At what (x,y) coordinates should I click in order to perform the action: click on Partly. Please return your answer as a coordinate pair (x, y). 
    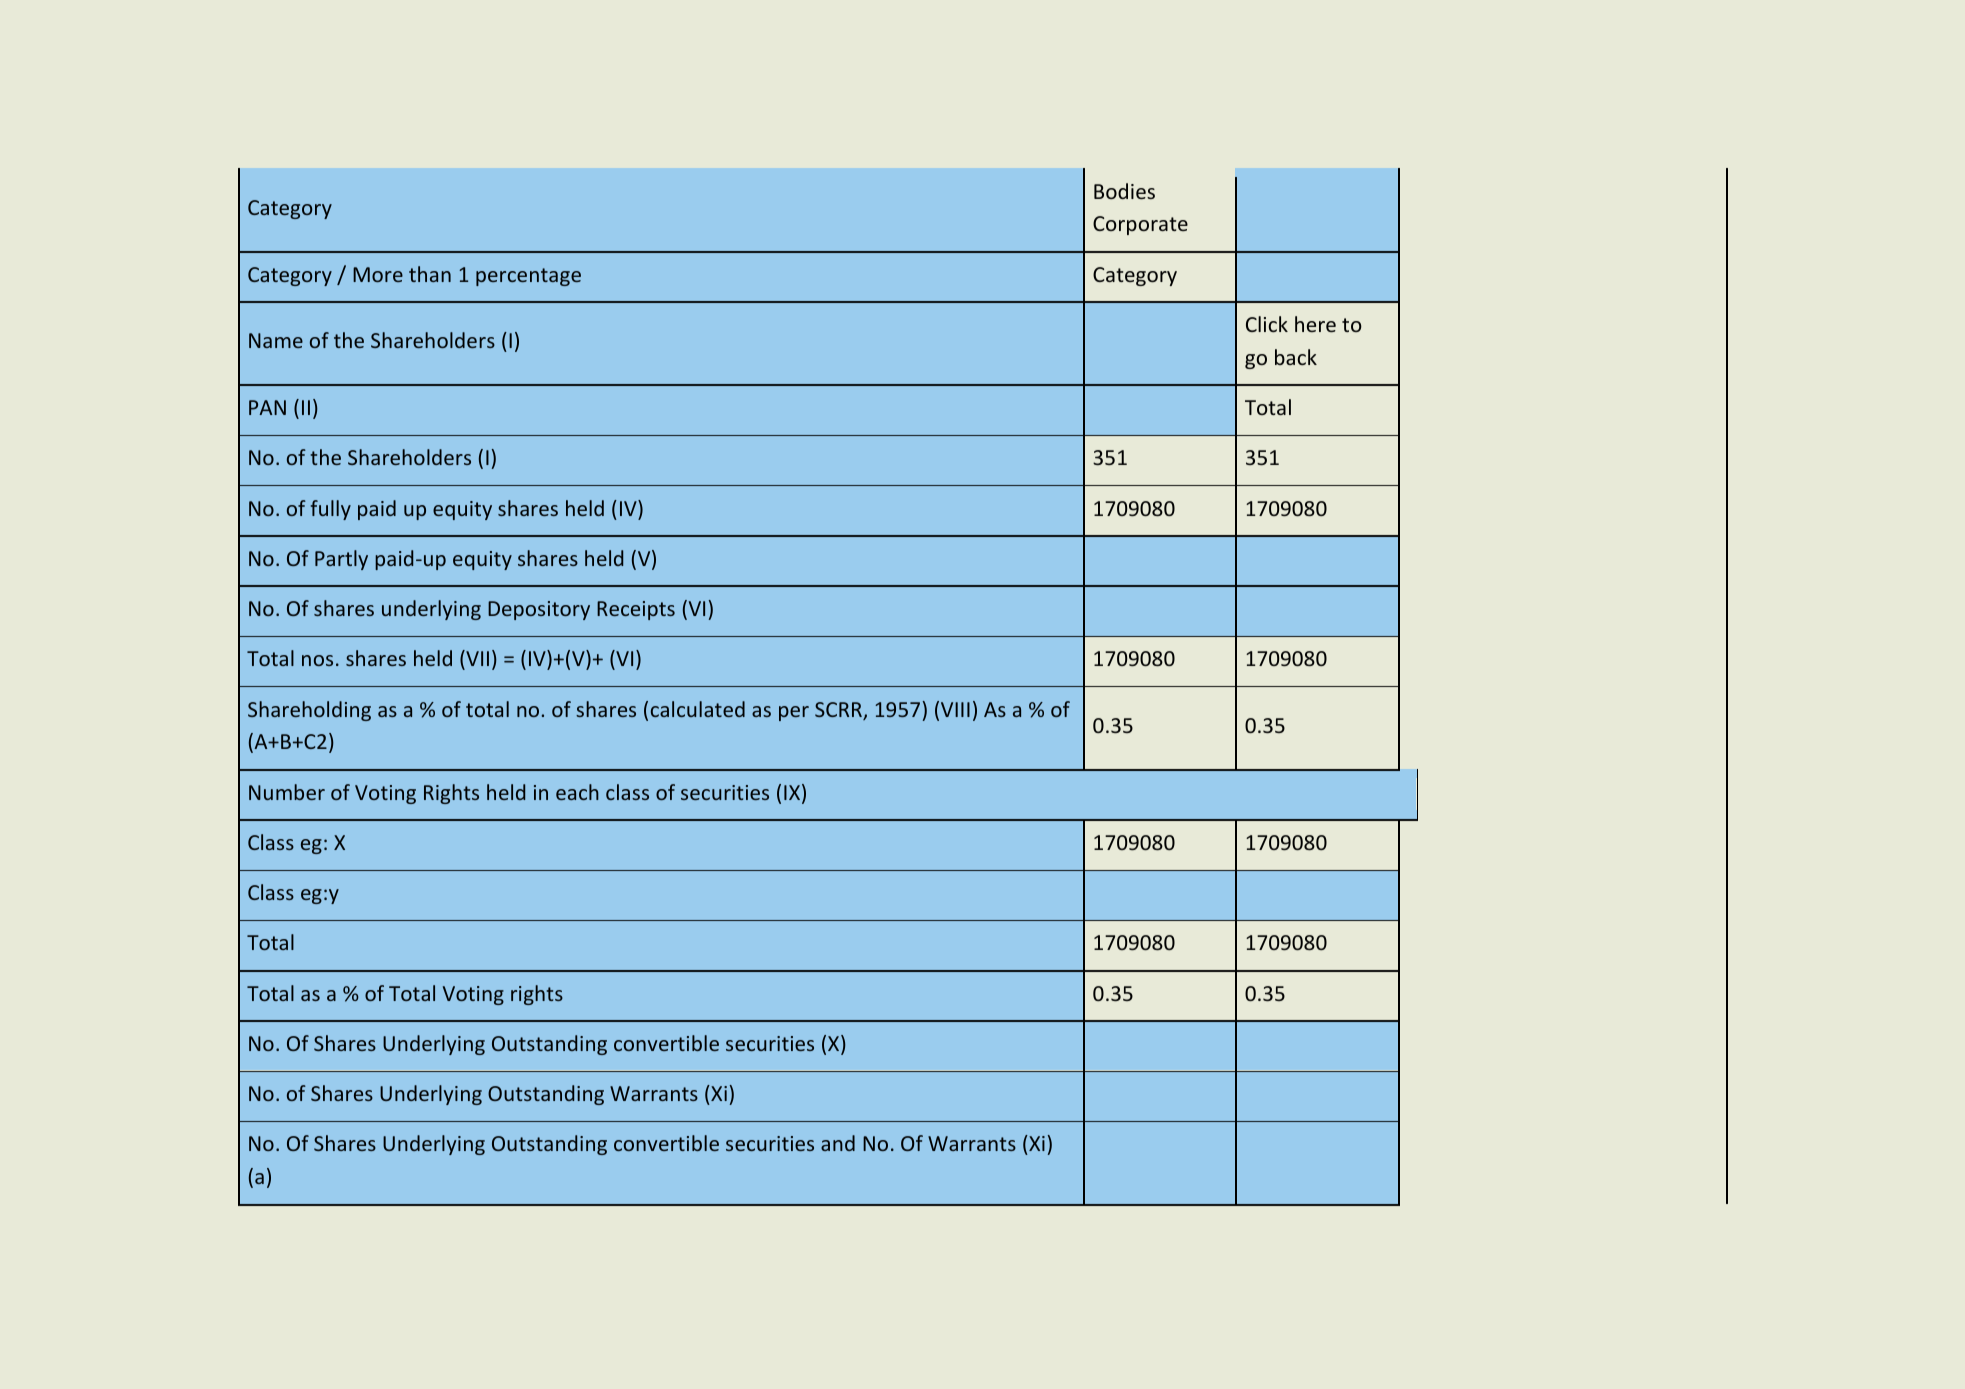
    Looking at the image, I should click on (341, 560).
